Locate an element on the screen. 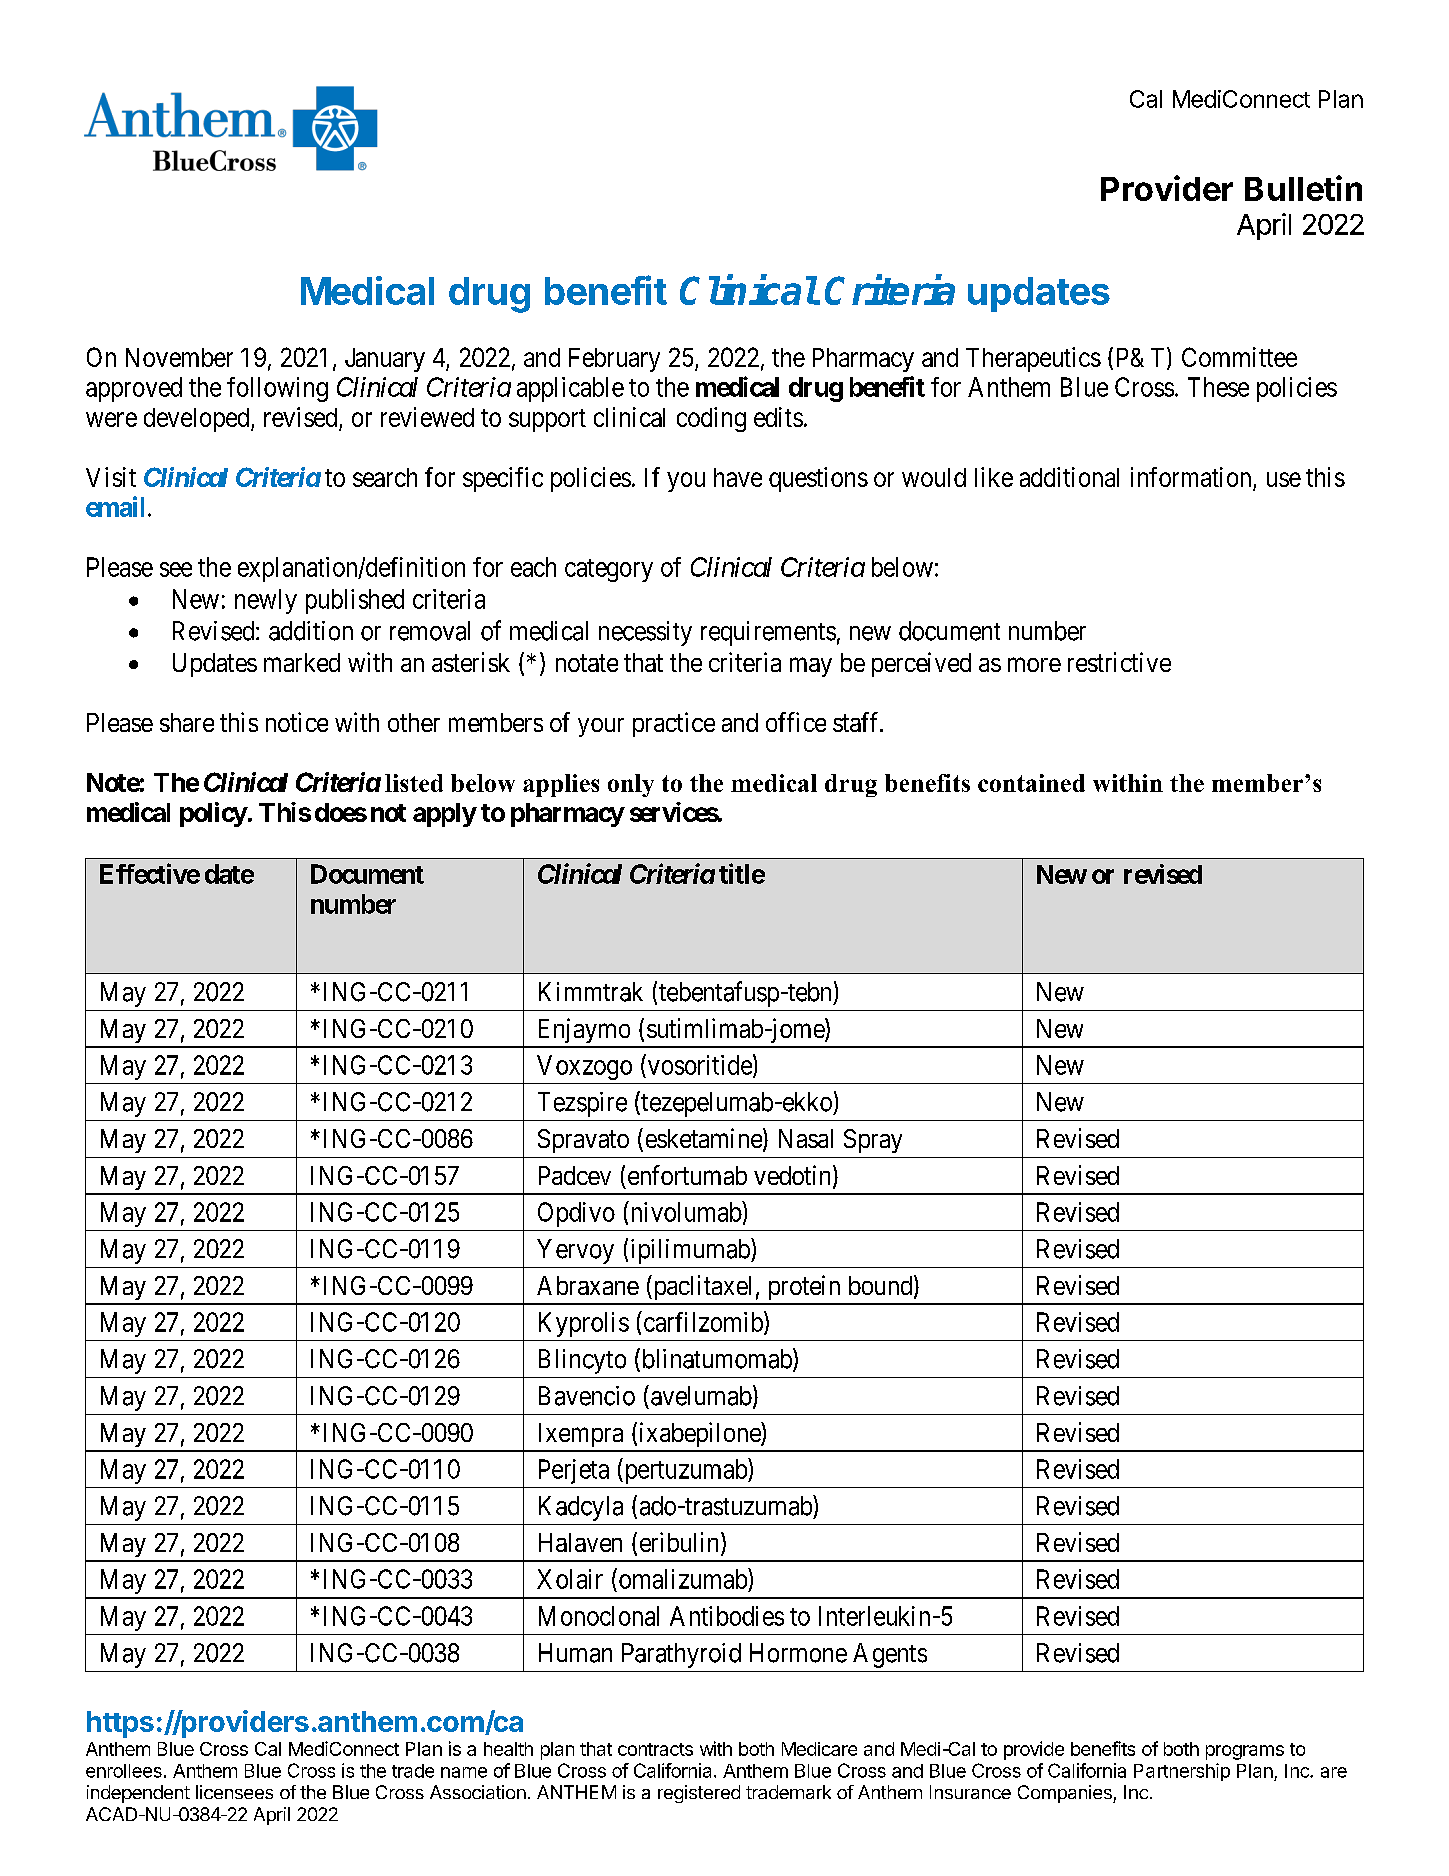 Image resolution: width=1449 pixels, height=1876 pixels. contracts is located at coordinates (655, 1749).
